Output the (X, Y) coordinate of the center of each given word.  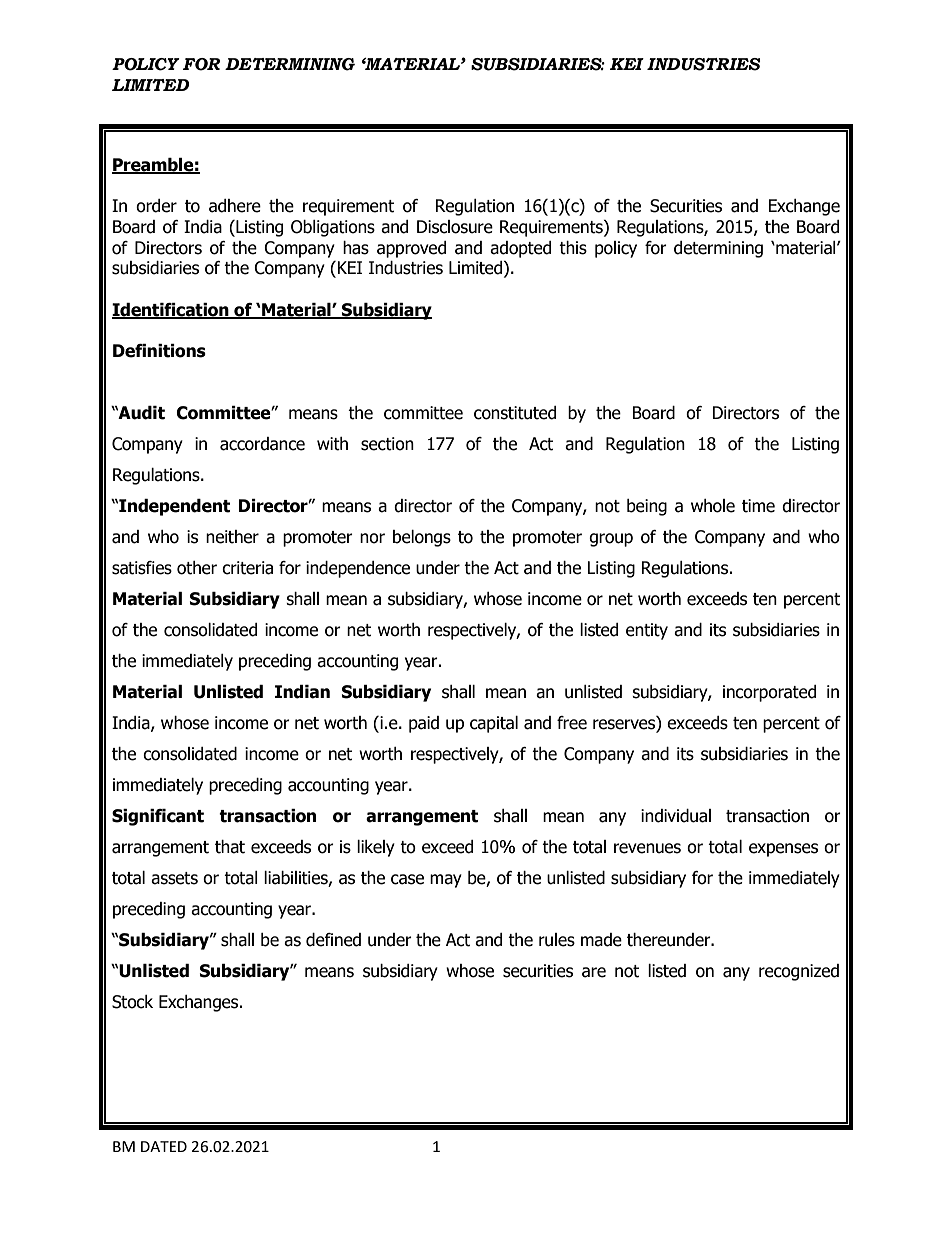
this (573, 248)
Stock (132, 1002)
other (197, 568)
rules (557, 940)
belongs (422, 538)
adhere (235, 206)
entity (647, 631)
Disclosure (455, 227)
